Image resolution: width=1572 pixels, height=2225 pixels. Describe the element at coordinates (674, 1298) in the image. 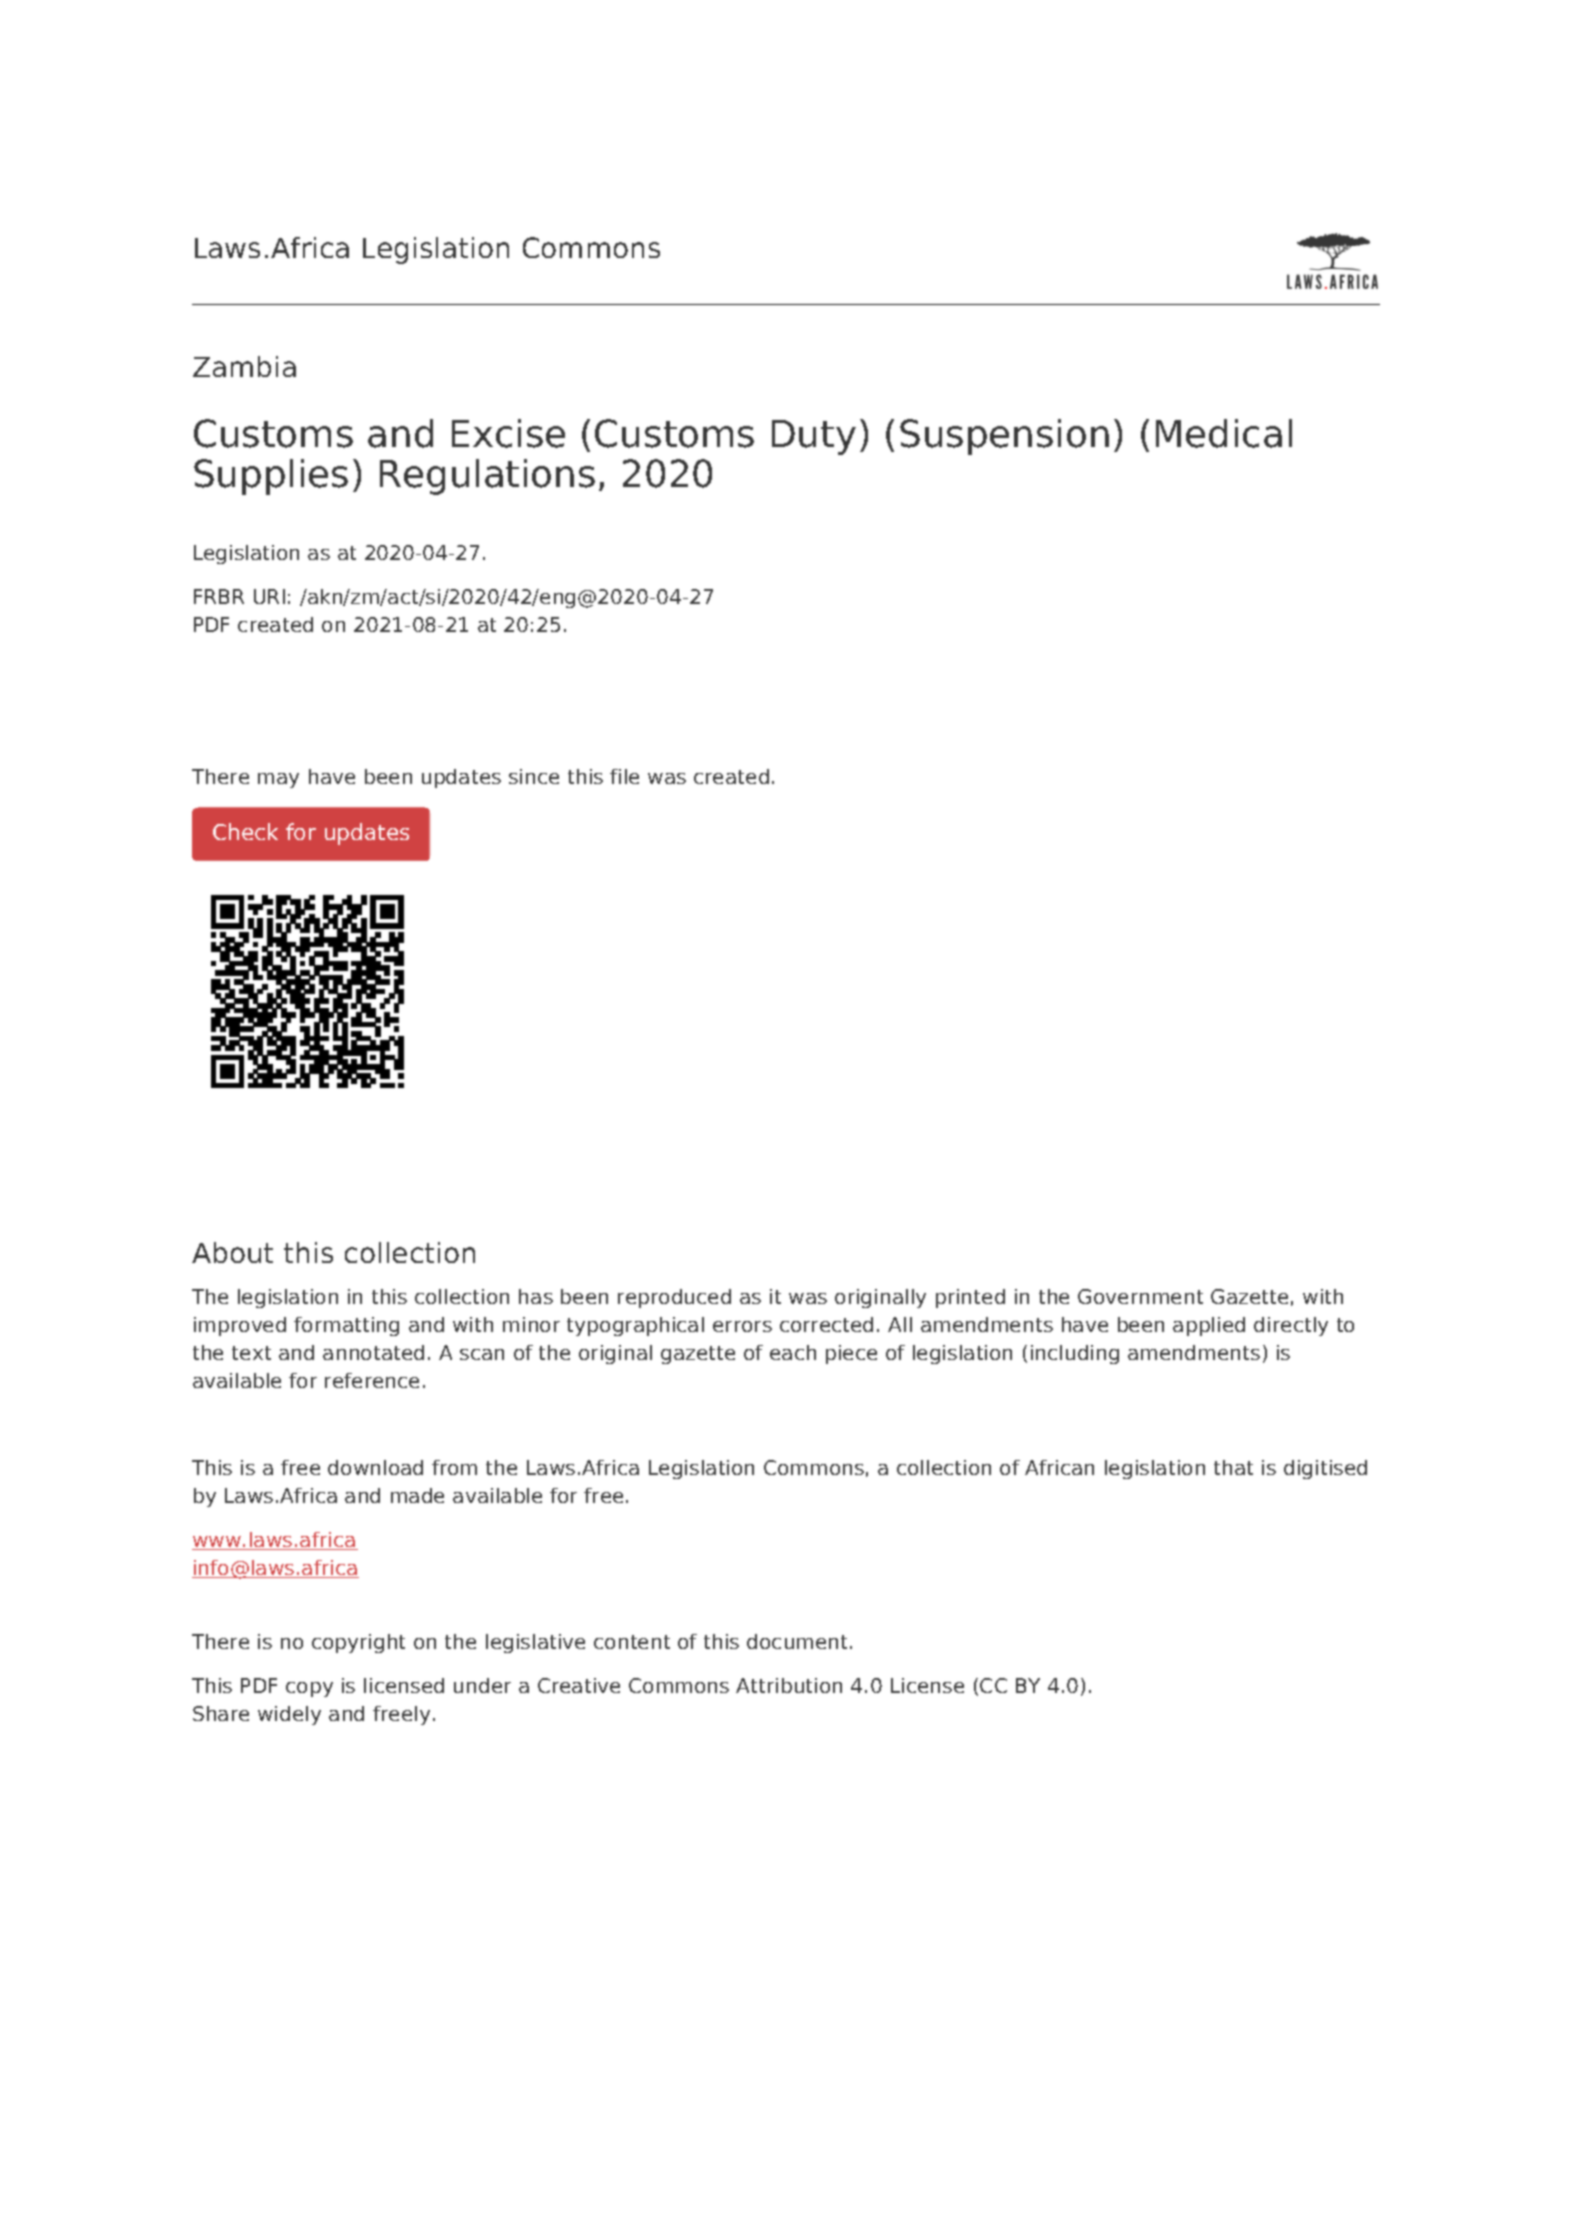

I see `reproduced` at that location.
